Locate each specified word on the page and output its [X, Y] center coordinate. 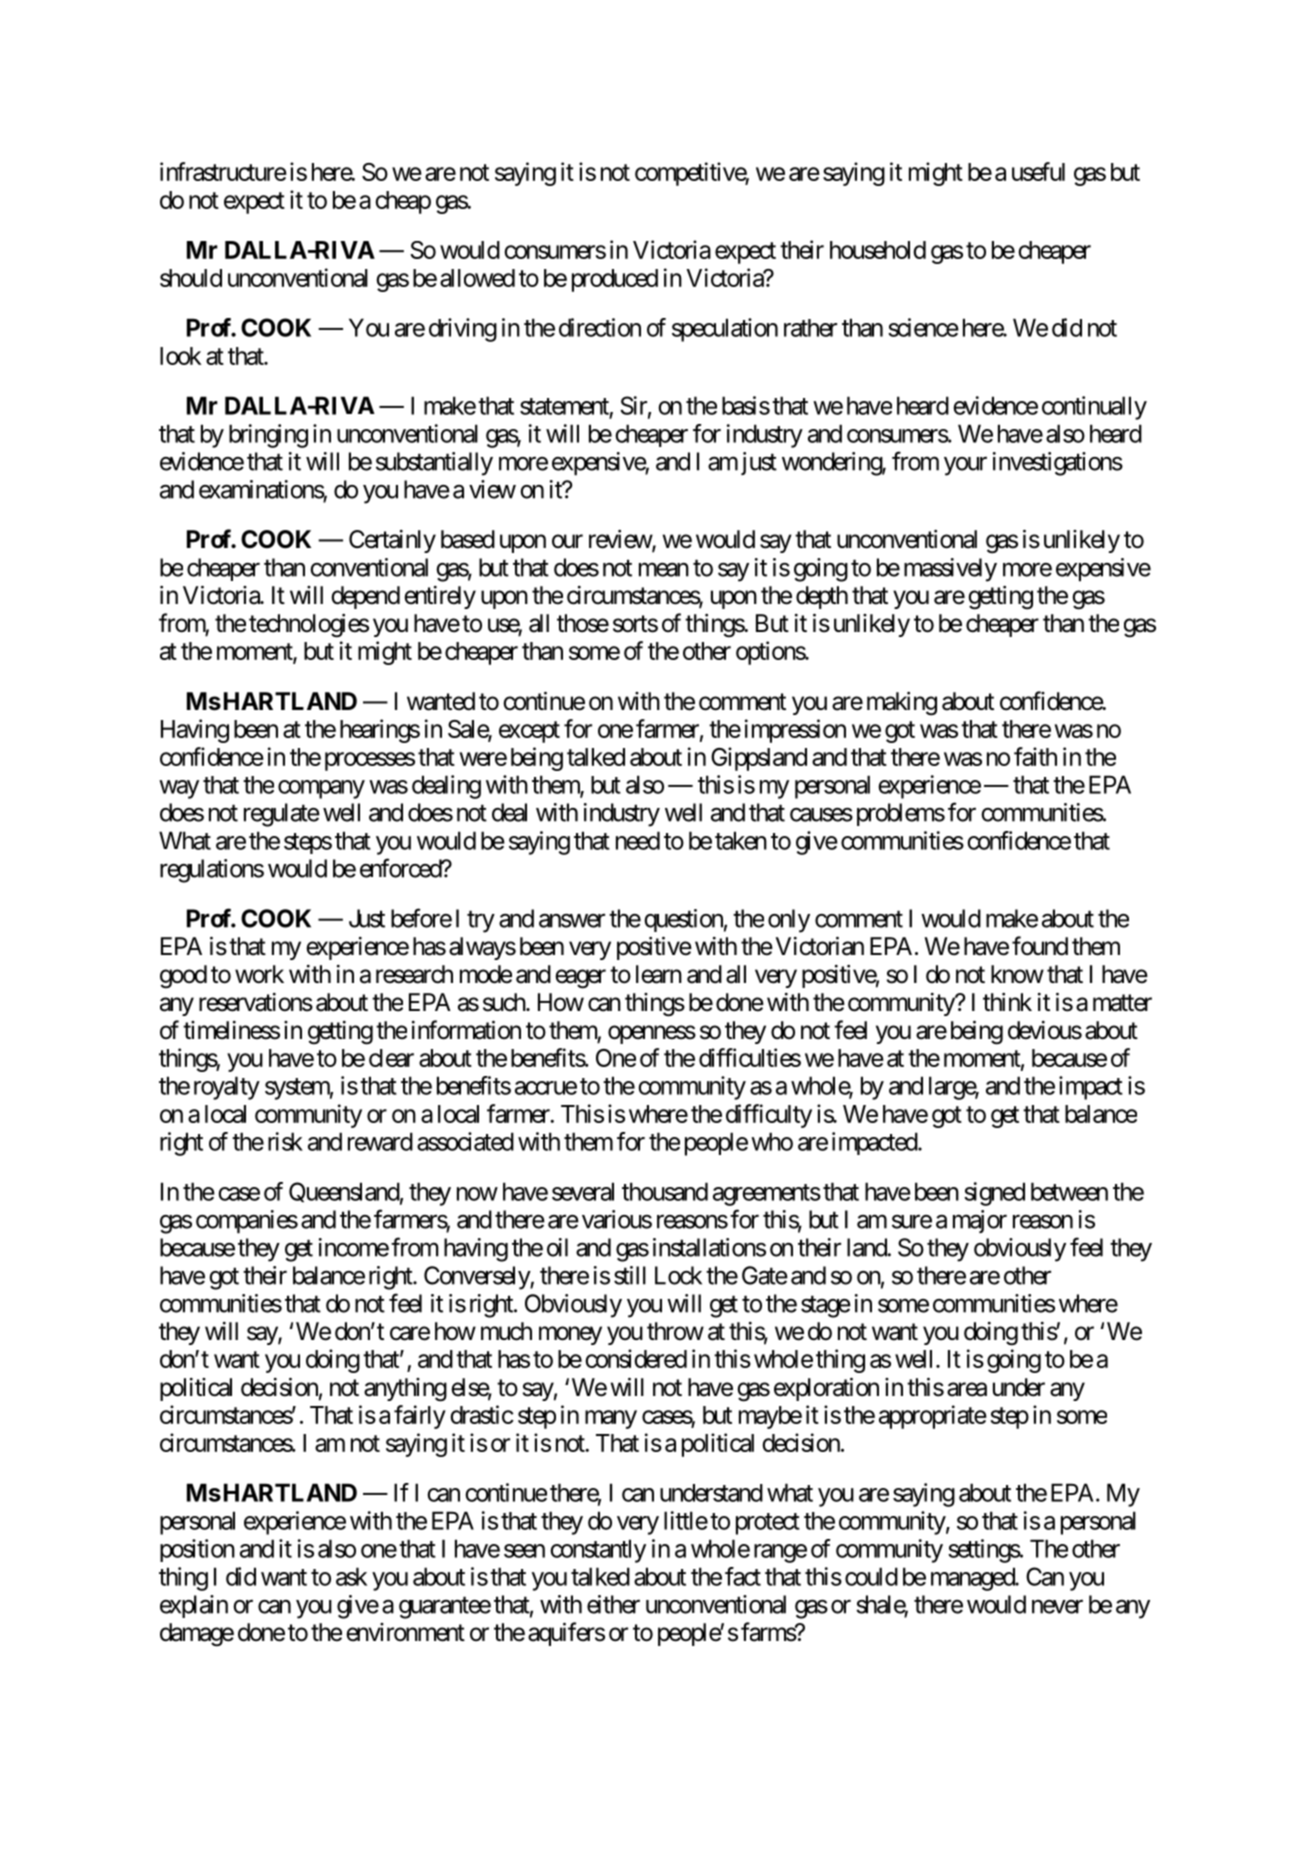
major [980, 1221]
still [630, 1275]
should [191, 278]
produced [615, 280]
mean [664, 569]
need [638, 840]
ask [351, 1576]
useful [1038, 171]
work [259, 974]
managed [973, 1579]
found [1040, 946]
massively [950, 570]
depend [365, 597]
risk [285, 1141]
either [613, 1604]
